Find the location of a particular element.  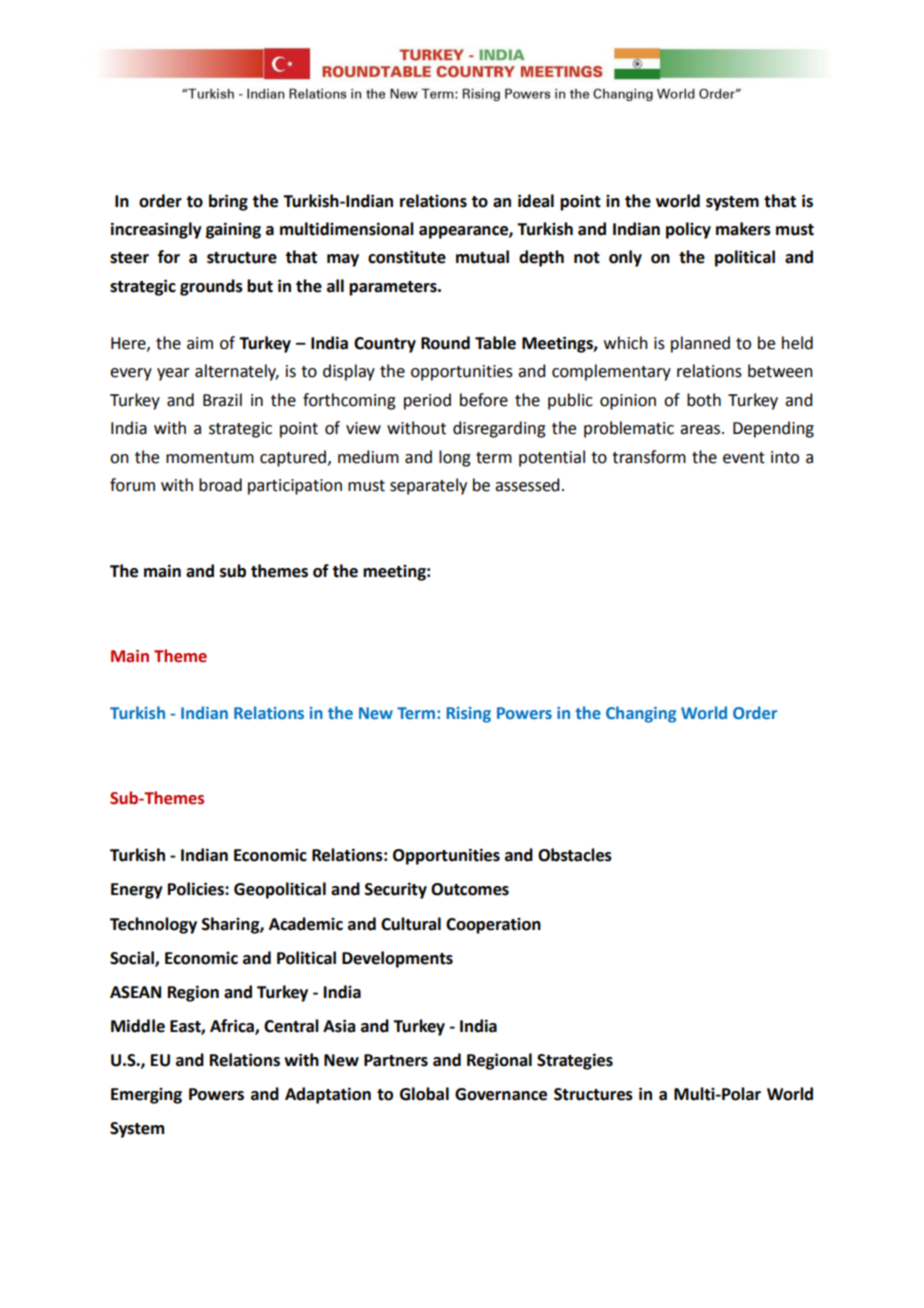

event is located at coordinates (744, 458).
